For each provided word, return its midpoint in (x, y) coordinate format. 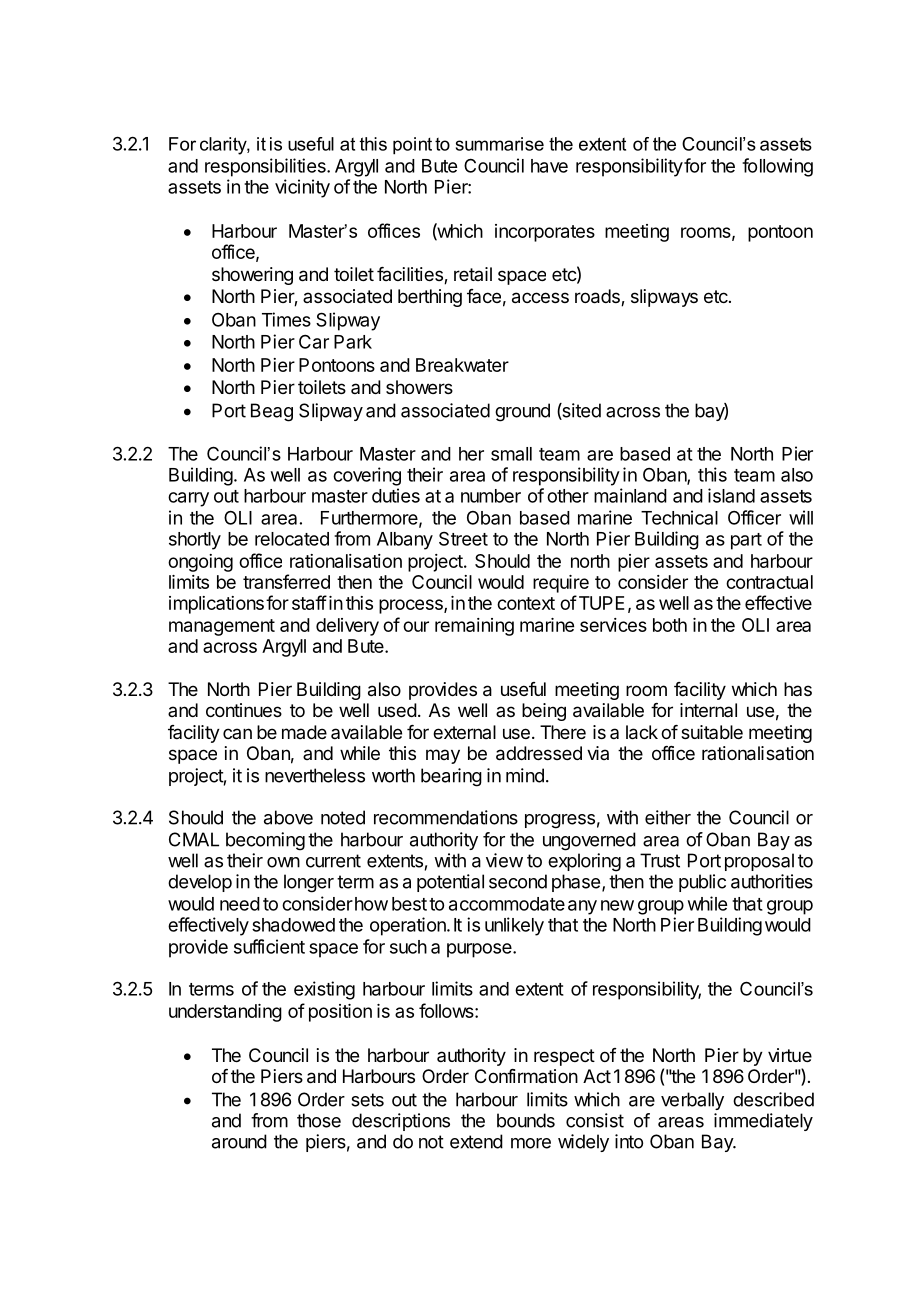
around (239, 1141)
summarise (500, 144)
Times (286, 319)
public (702, 883)
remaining (474, 627)
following (777, 167)
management (222, 627)
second (518, 881)
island (731, 495)
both (670, 625)
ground (522, 412)
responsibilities (266, 167)
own (283, 862)
